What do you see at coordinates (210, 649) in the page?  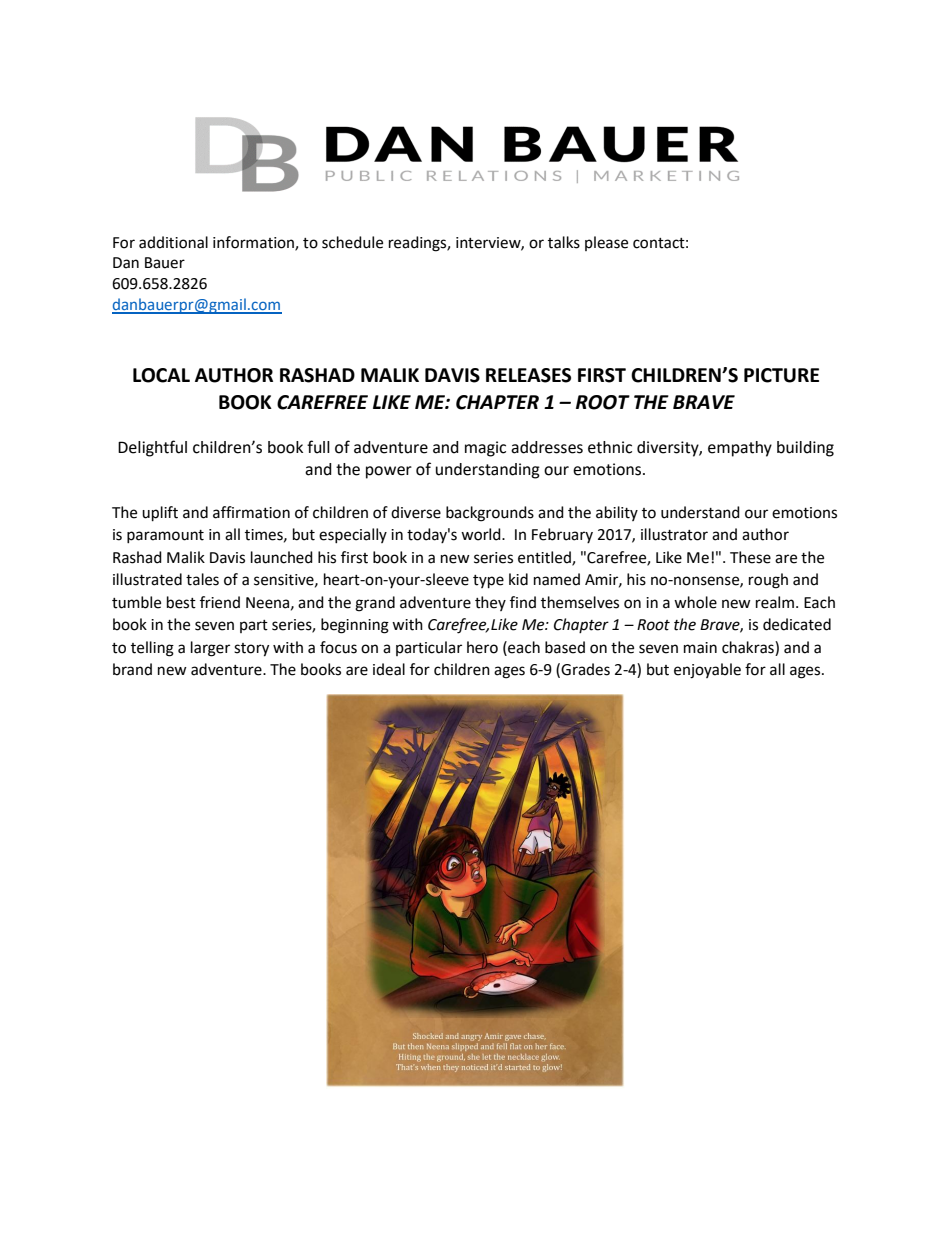 I see `larger` at bounding box center [210, 649].
